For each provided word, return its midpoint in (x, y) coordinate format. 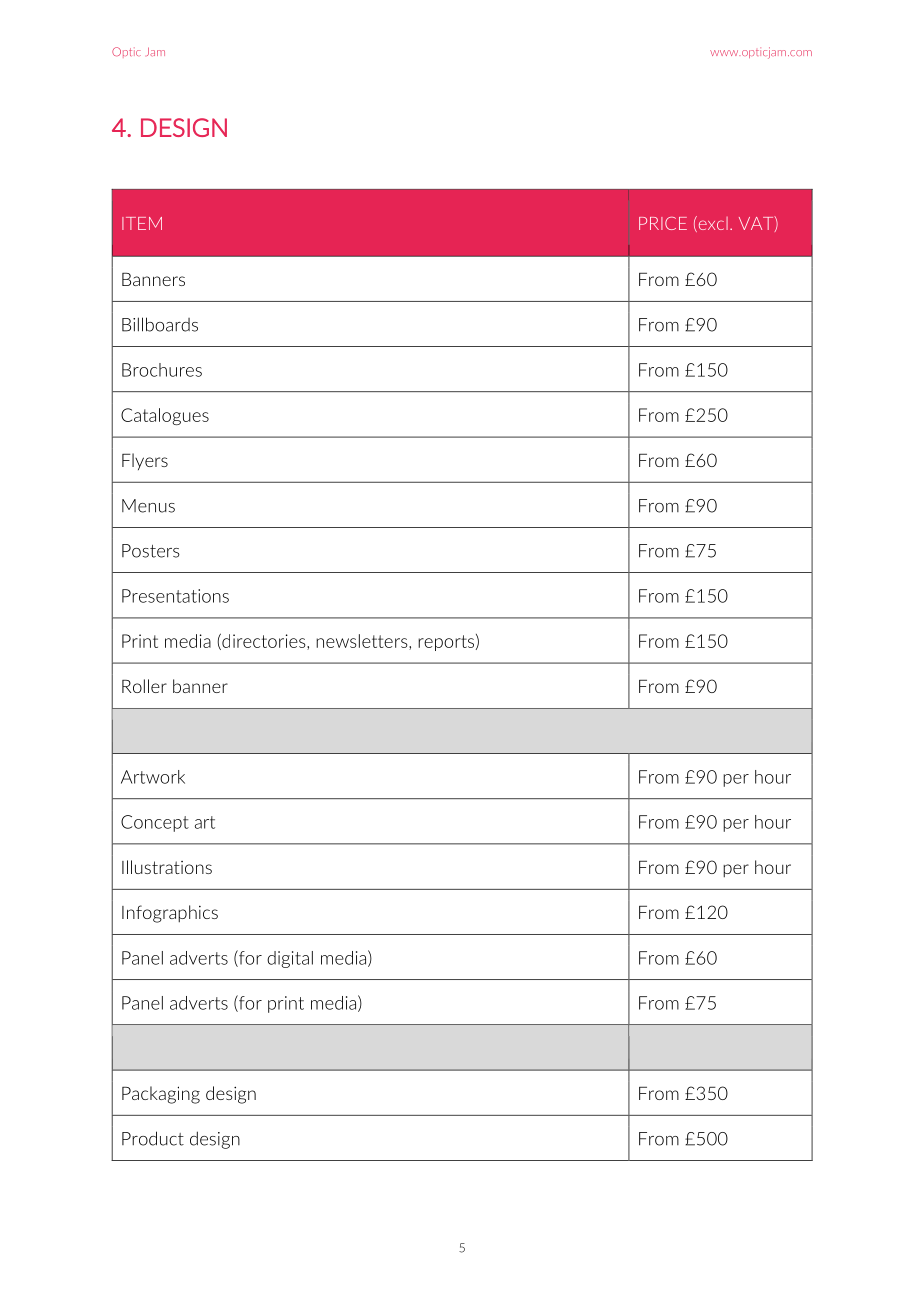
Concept (155, 823)
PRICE (663, 223)
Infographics (170, 914)
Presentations (175, 596)
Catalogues (165, 416)
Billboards (160, 324)
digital (290, 959)
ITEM (142, 223)
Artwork (153, 777)
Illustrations (167, 867)
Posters (151, 551)
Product (153, 1138)
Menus (148, 506)
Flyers (145, 461)
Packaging (161, 1095)
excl (712, 224)
